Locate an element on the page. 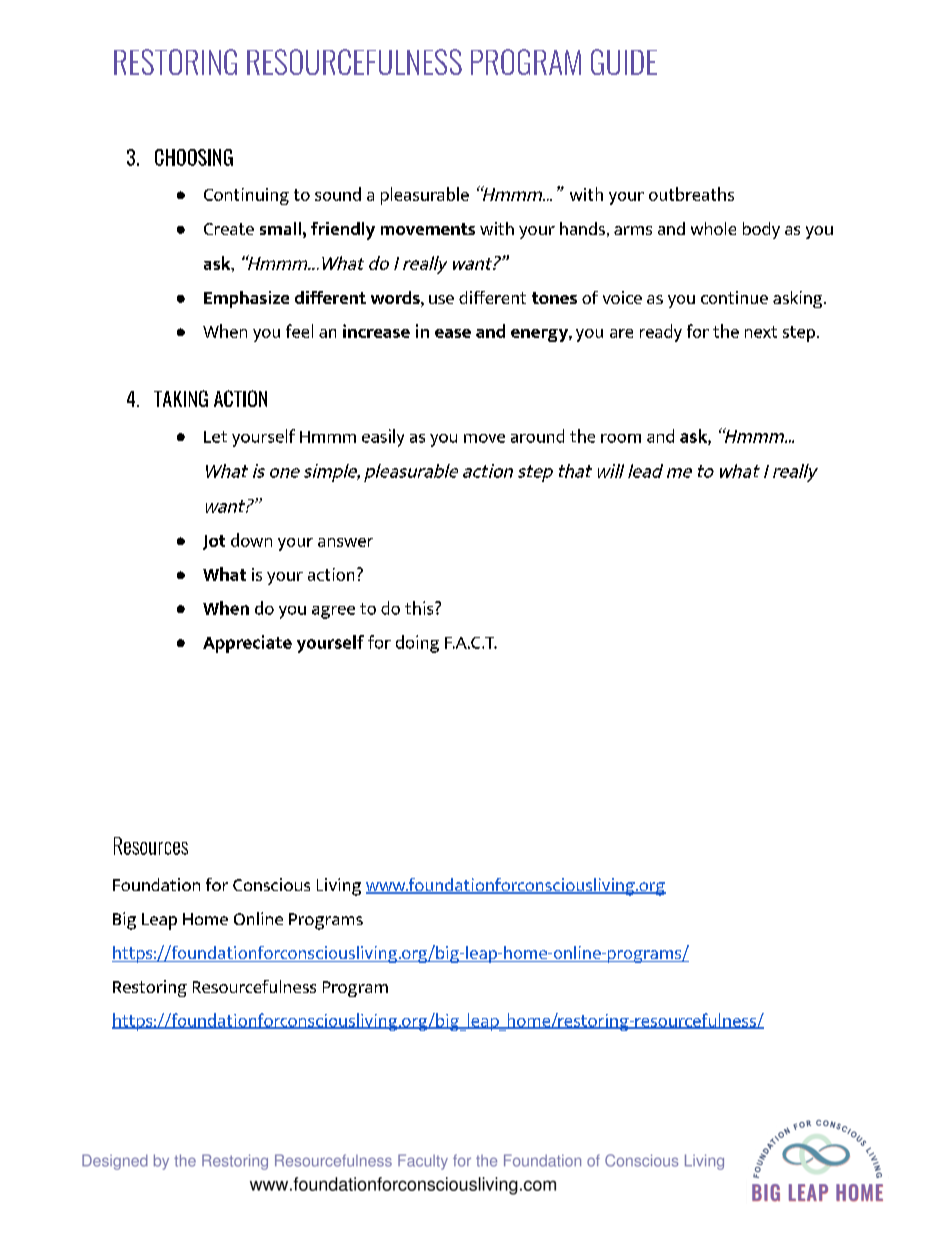  room is located at coordinates (621, 438).
